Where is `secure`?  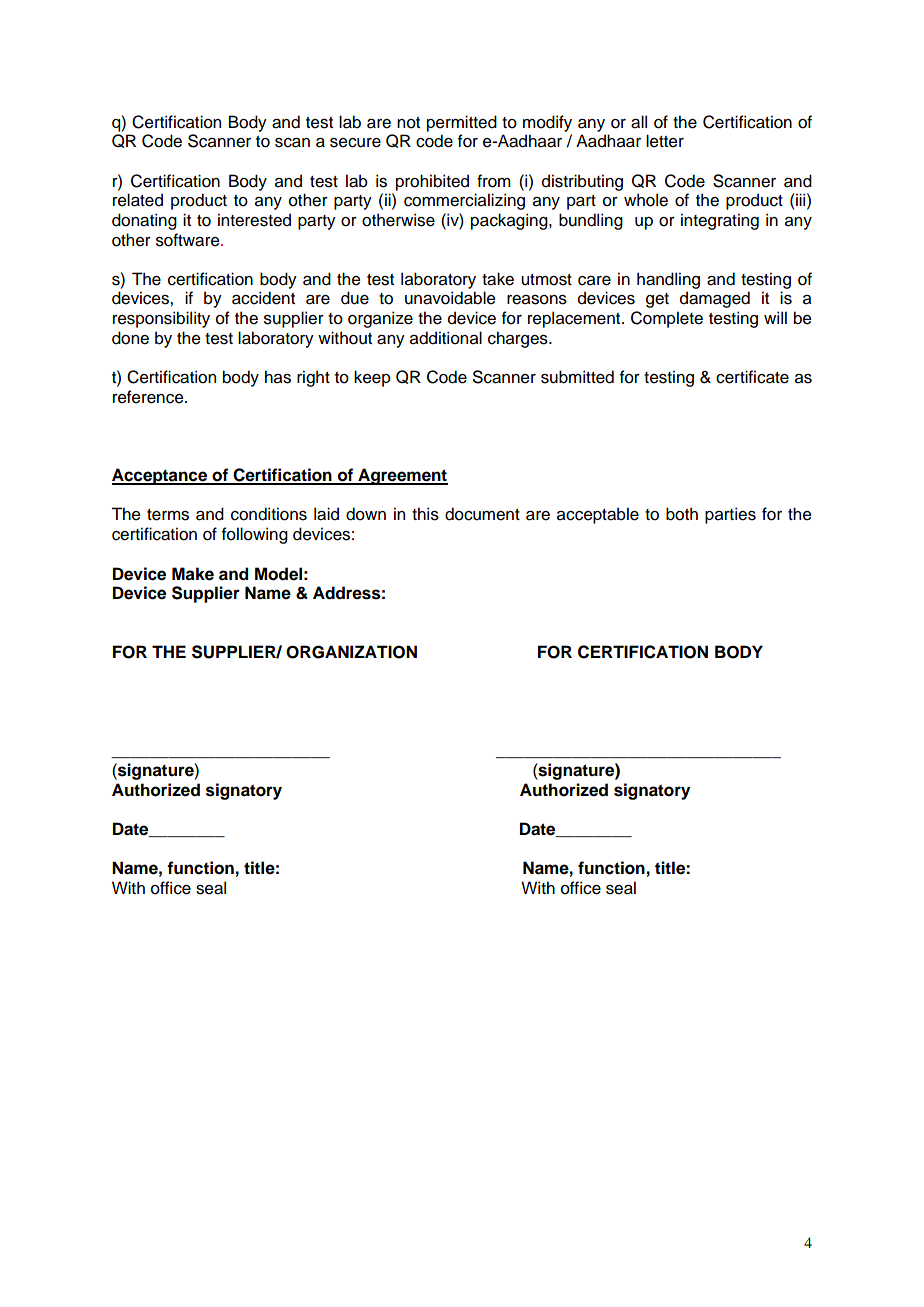 secure is located at coordinates (355, 143).
